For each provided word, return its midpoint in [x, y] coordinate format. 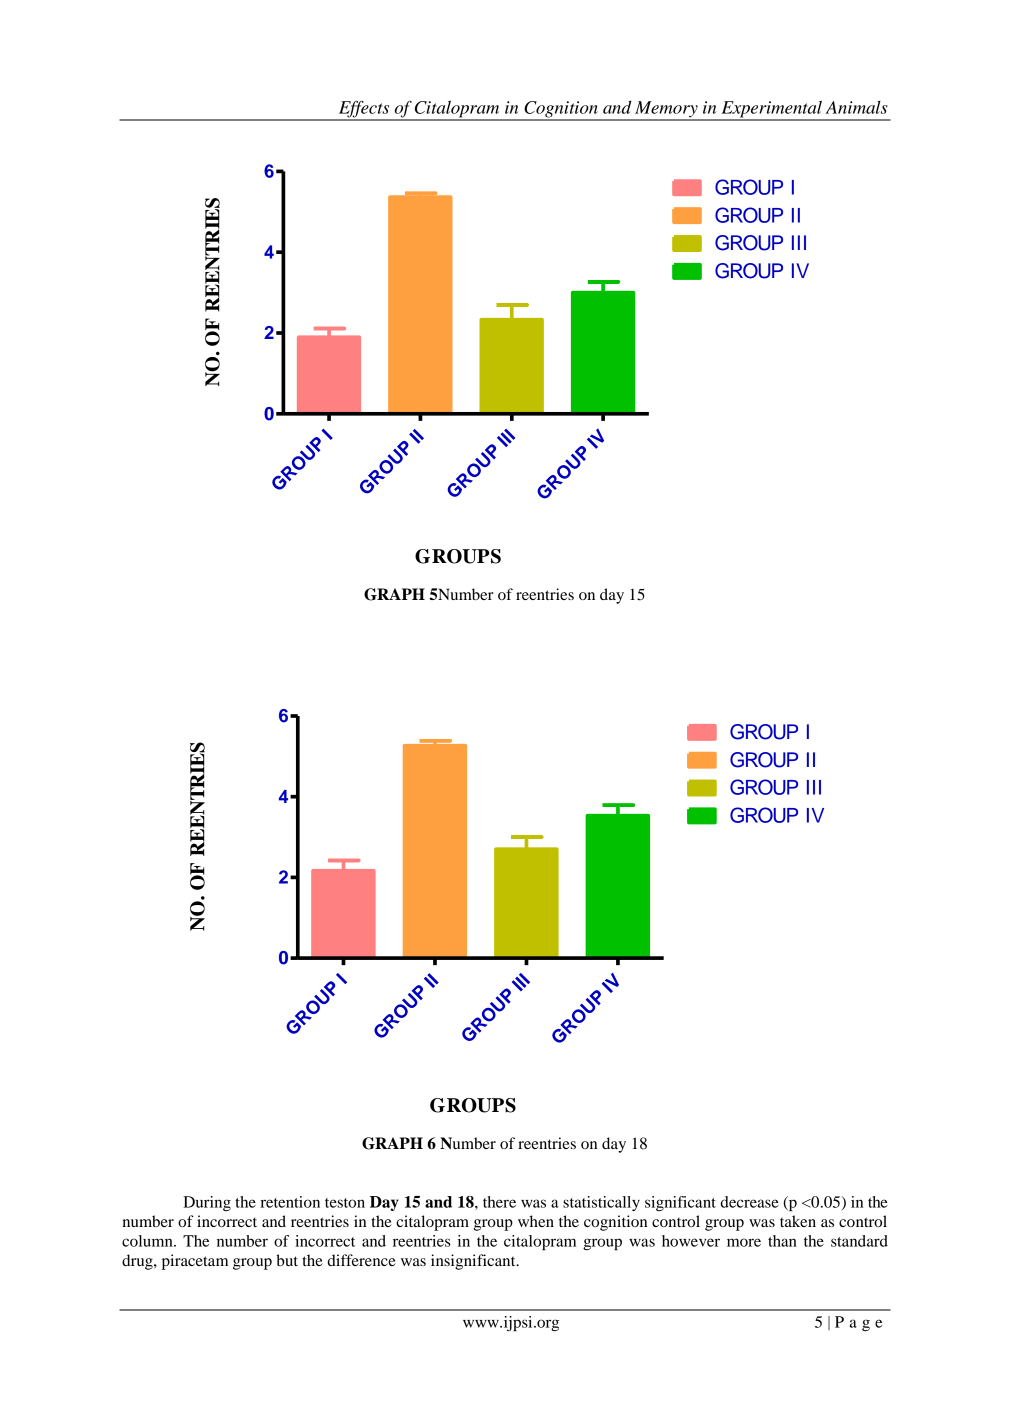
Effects [364, 110]
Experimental [771, 110]
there [499, 1202]
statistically [601, 1203]
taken [798, 1221]
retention [290, 1202]
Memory [666, 110]
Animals [857, 107]
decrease [749, 1202]
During [207, 1203]
